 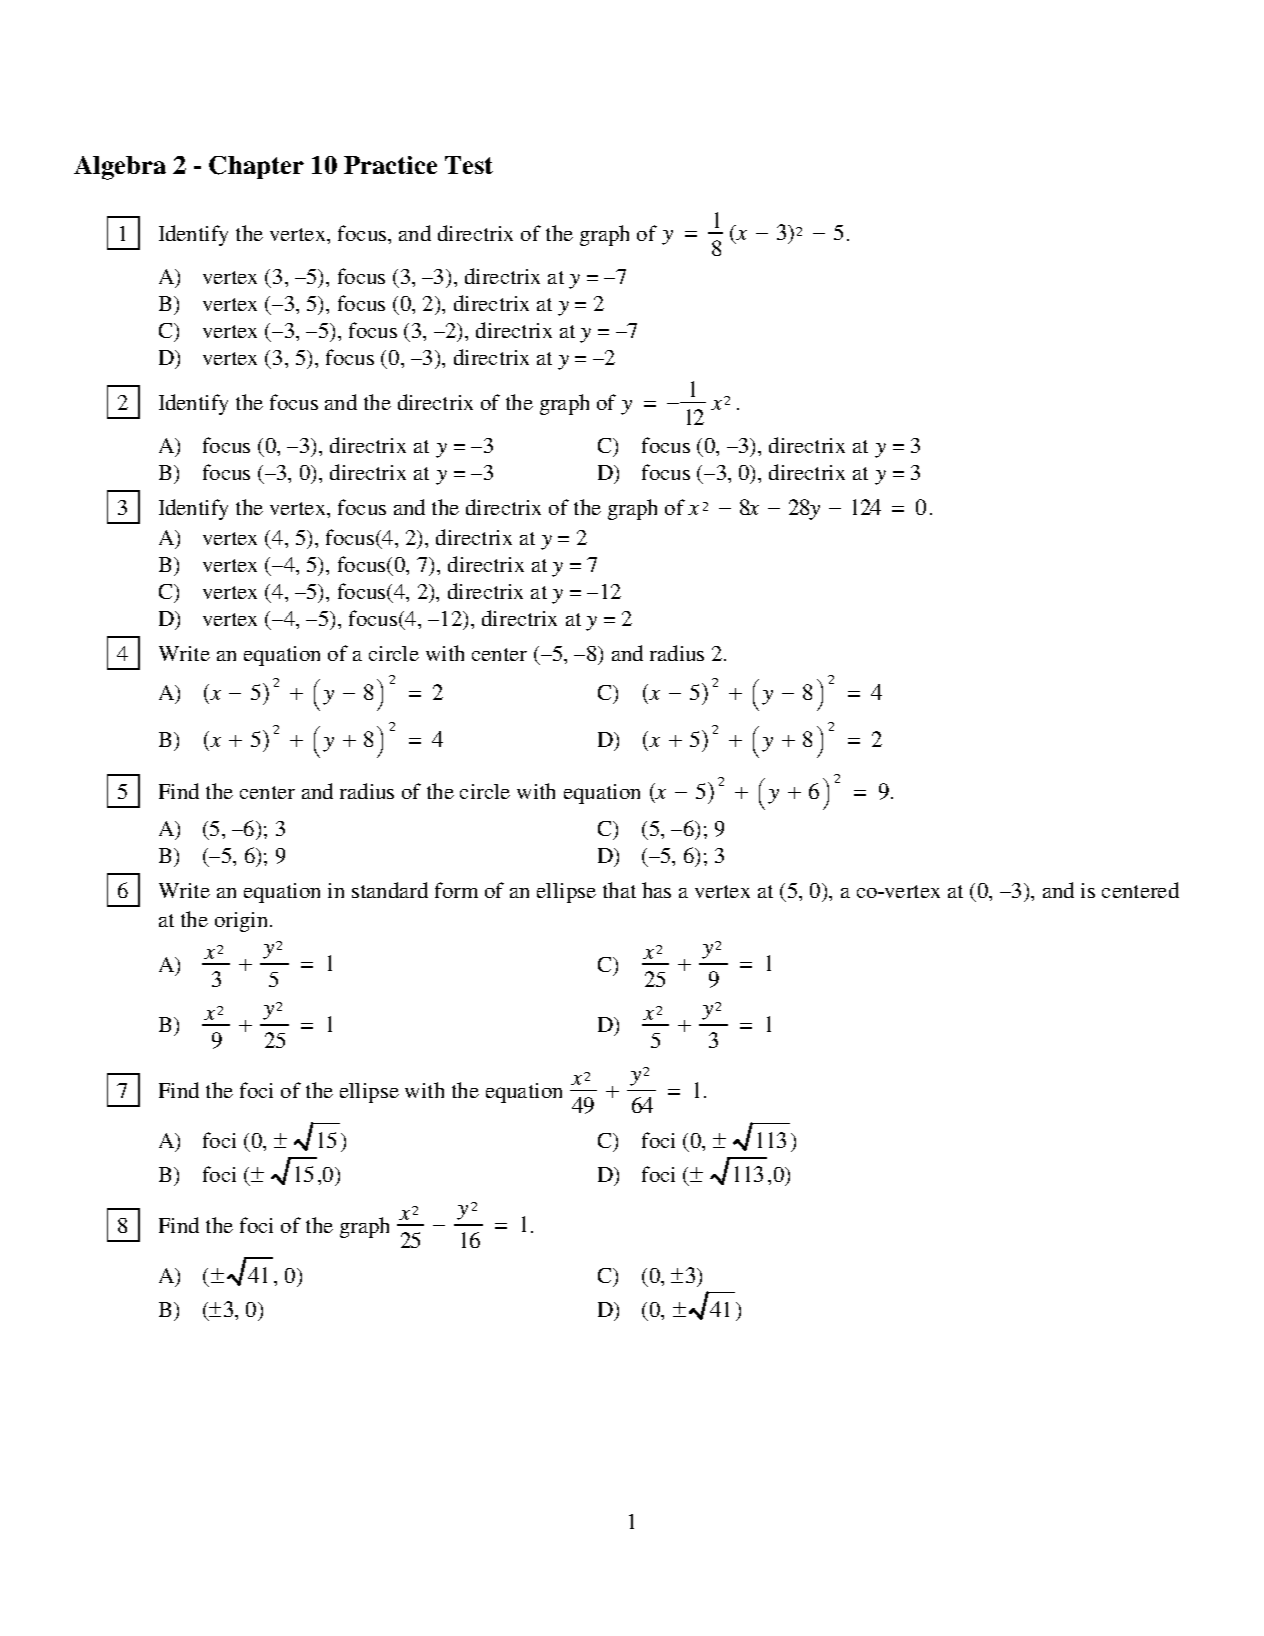 What do you see at coordinates (390, 165) in the screenshot?
I see `Practice` at bounding box center [390, 165].
